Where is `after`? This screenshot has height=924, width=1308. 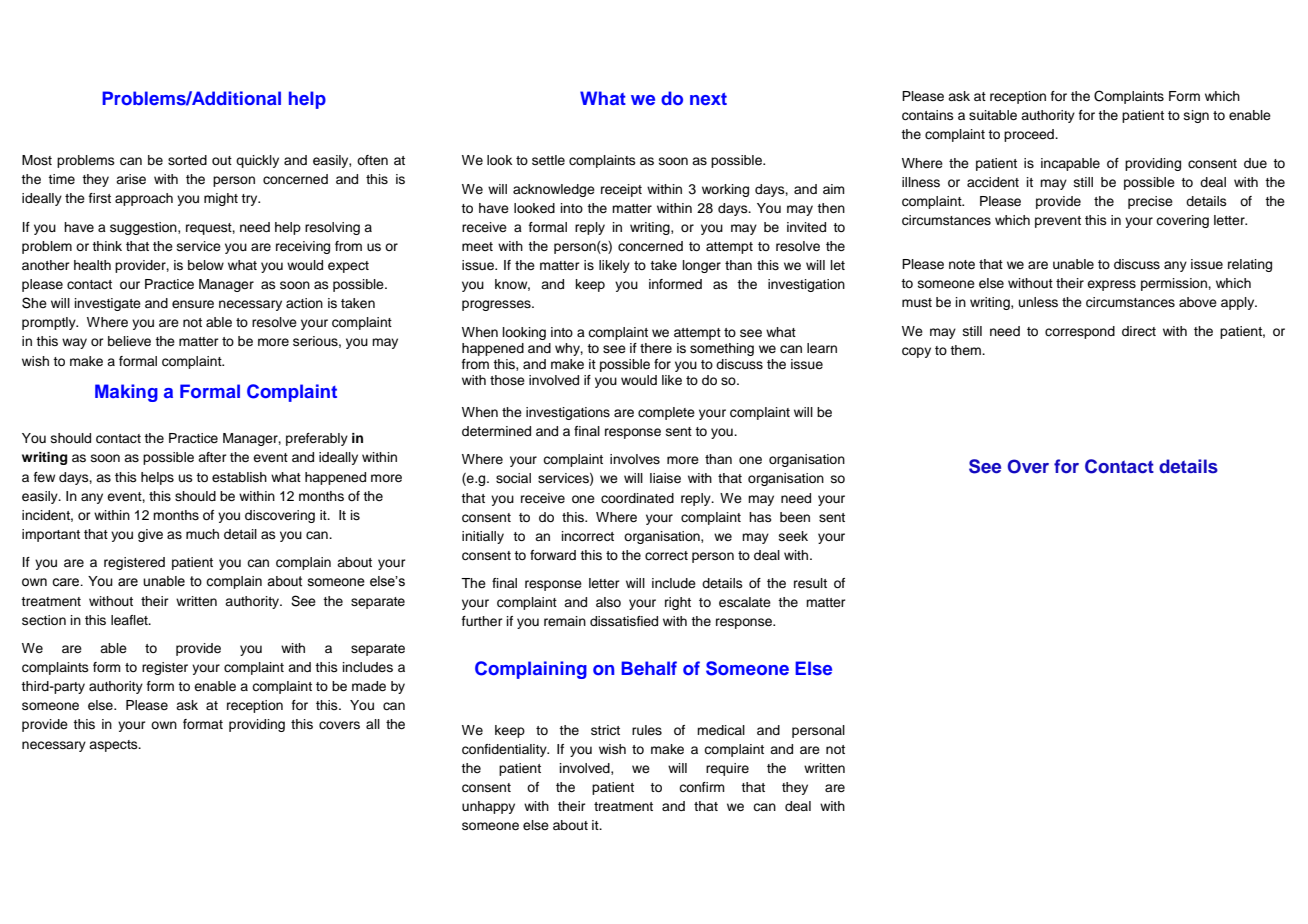 after is located at coordinates (212, 457).
